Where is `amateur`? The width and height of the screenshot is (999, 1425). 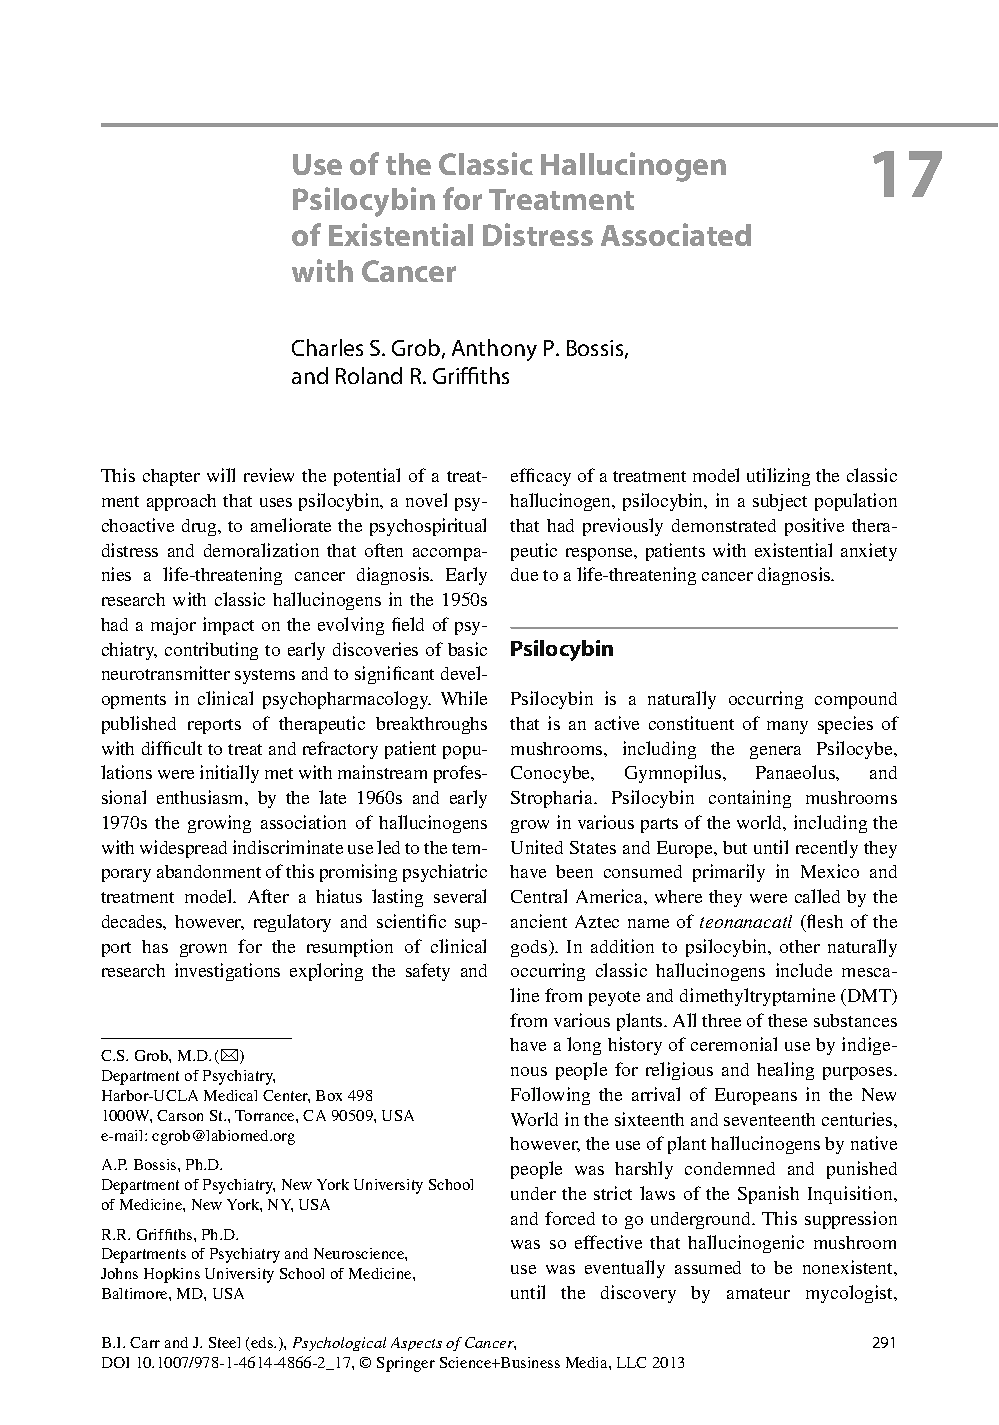 amateur is located at coordinates (758, 1293).
